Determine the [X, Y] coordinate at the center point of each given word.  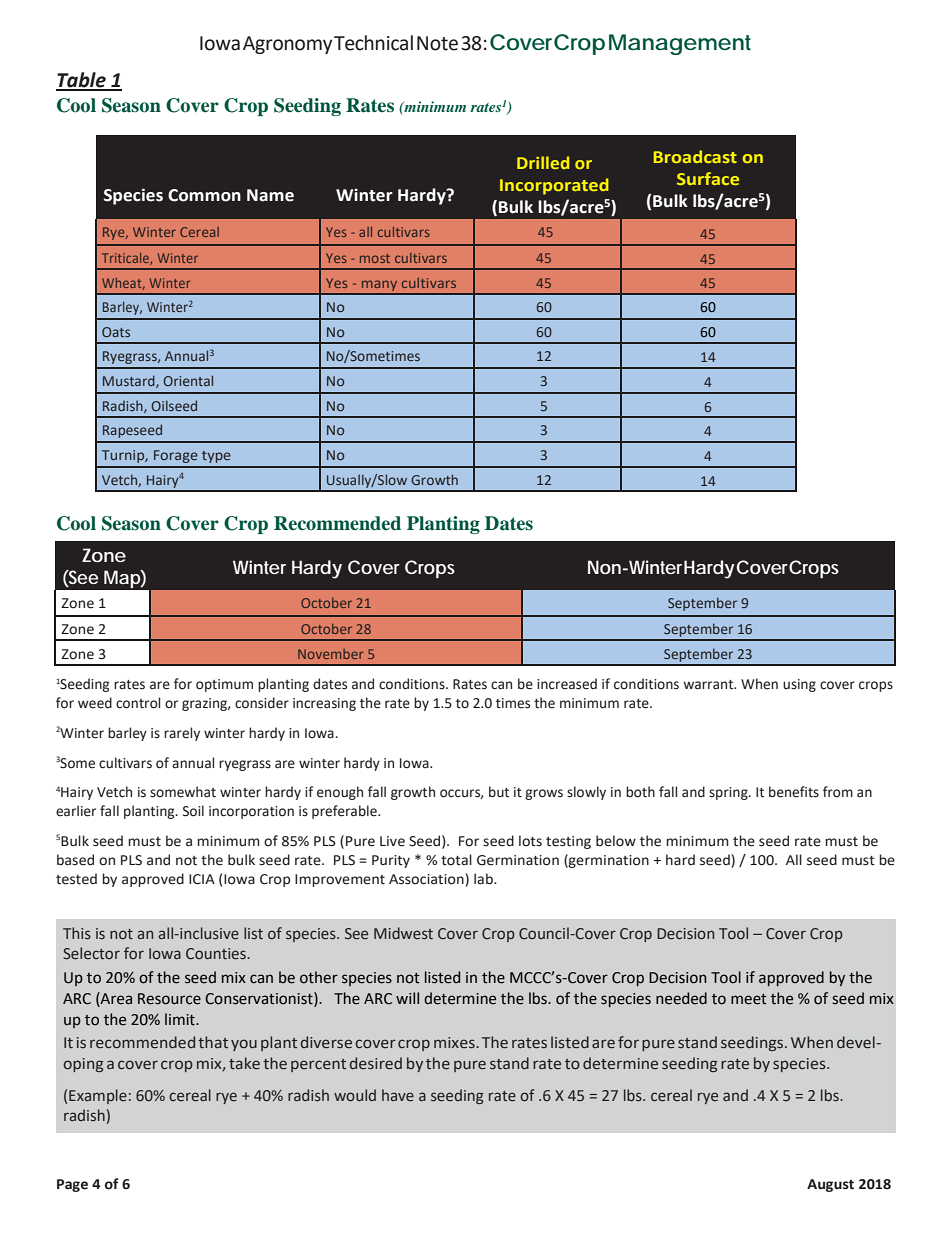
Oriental [188, 380]
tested [76, 879]
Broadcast [695, 156]
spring [729, 793]
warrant [709, 685]
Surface [708, 178]
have [398, 1095]
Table [82, 81]
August [830, 1185]
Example [98, 1096]
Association [427, 880]
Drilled [543, 162]
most [375, 258]
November [330, 654]
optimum [224, 685]
